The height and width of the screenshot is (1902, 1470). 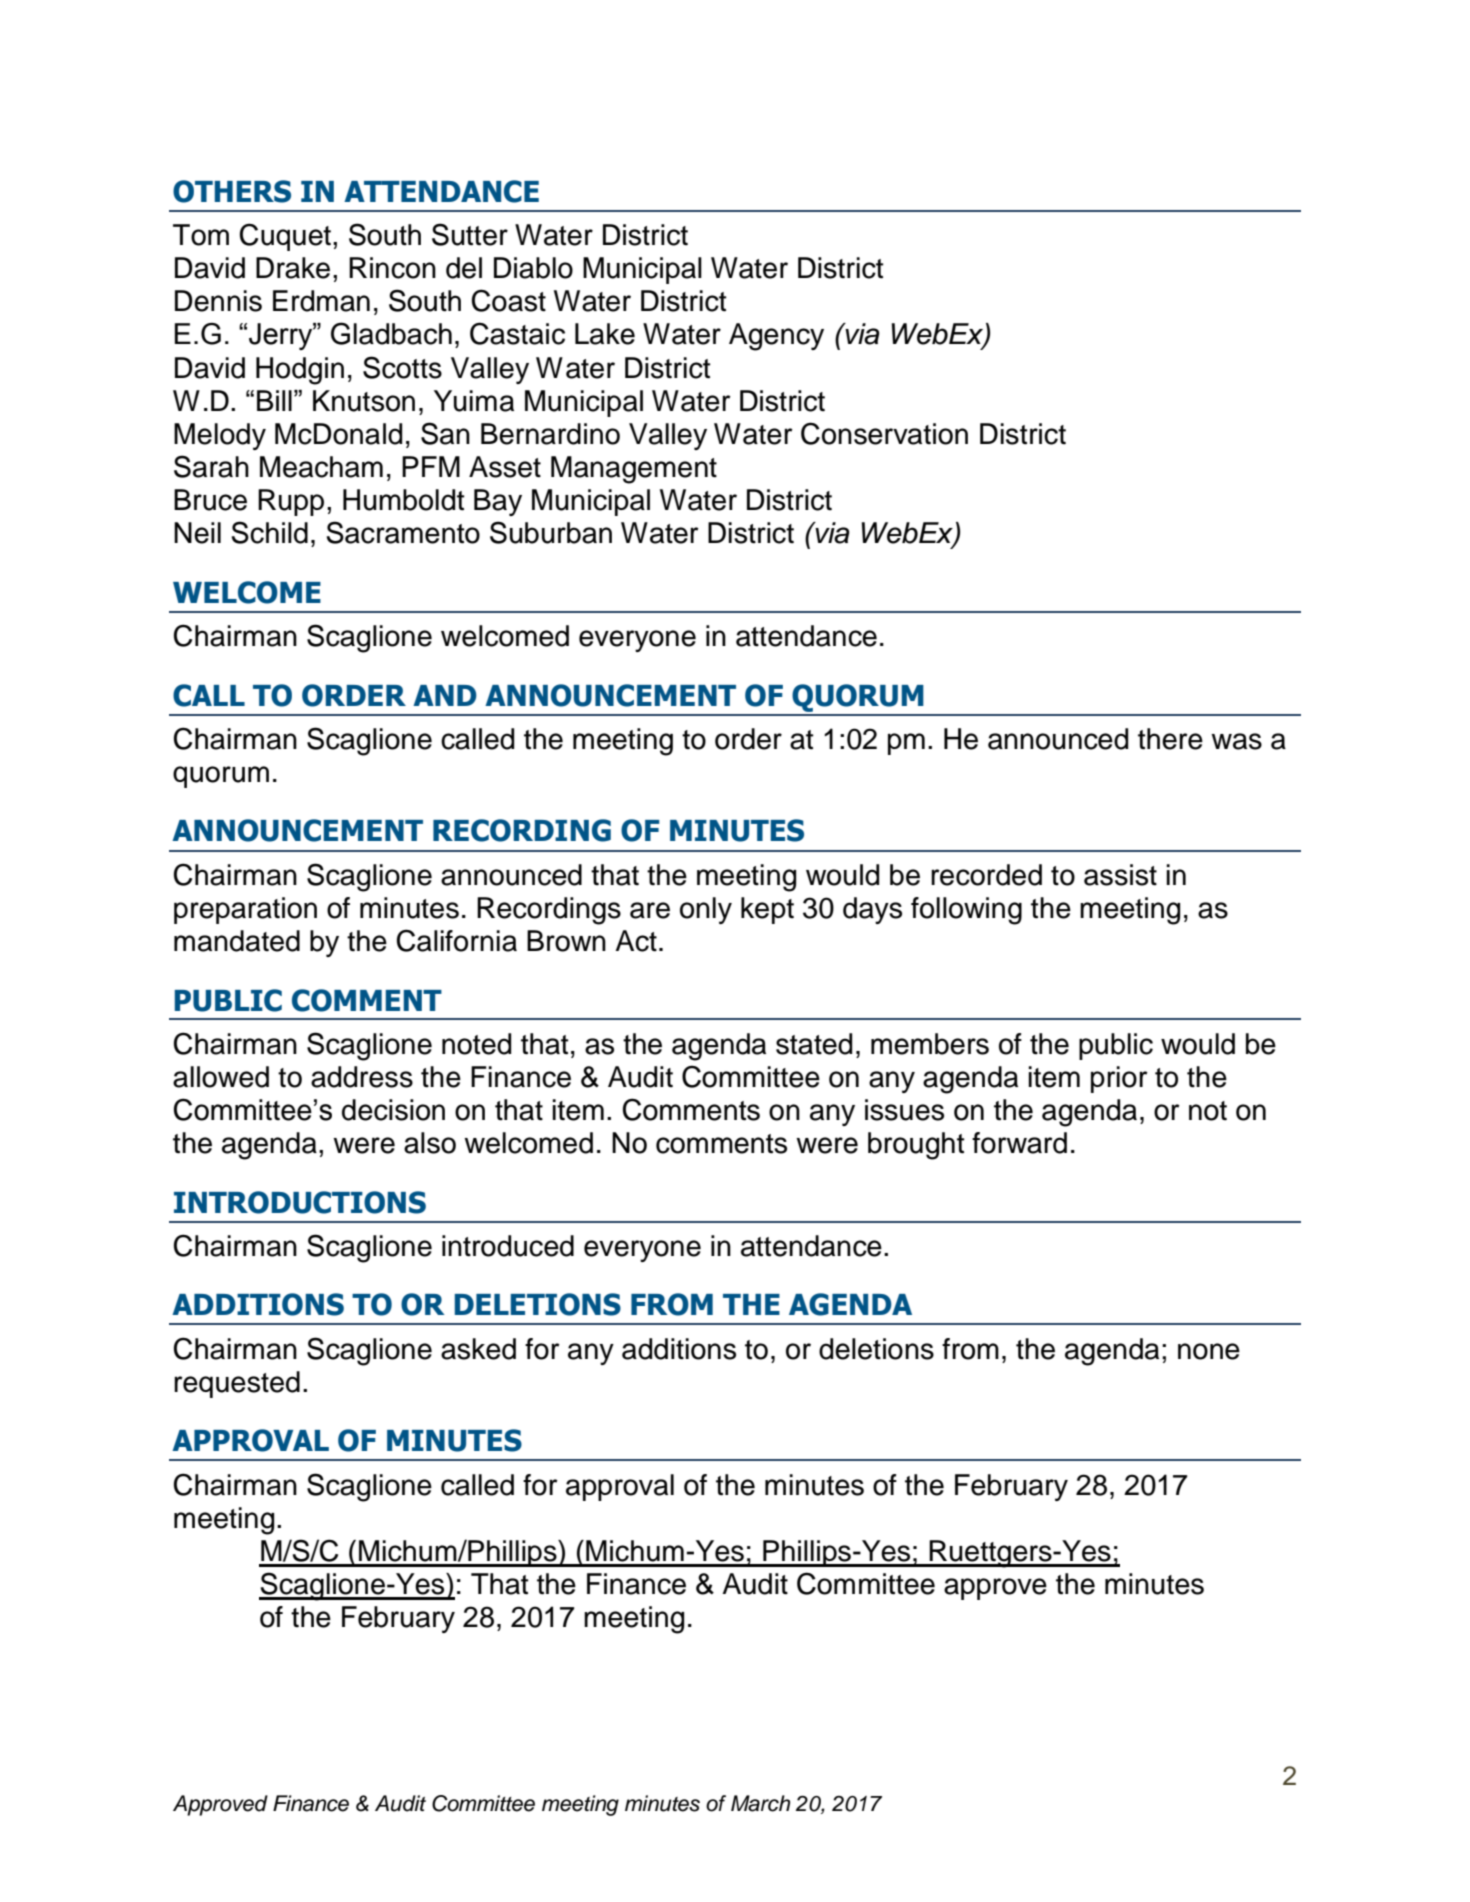 I want to click on March, so click(x=760, y=1803).
